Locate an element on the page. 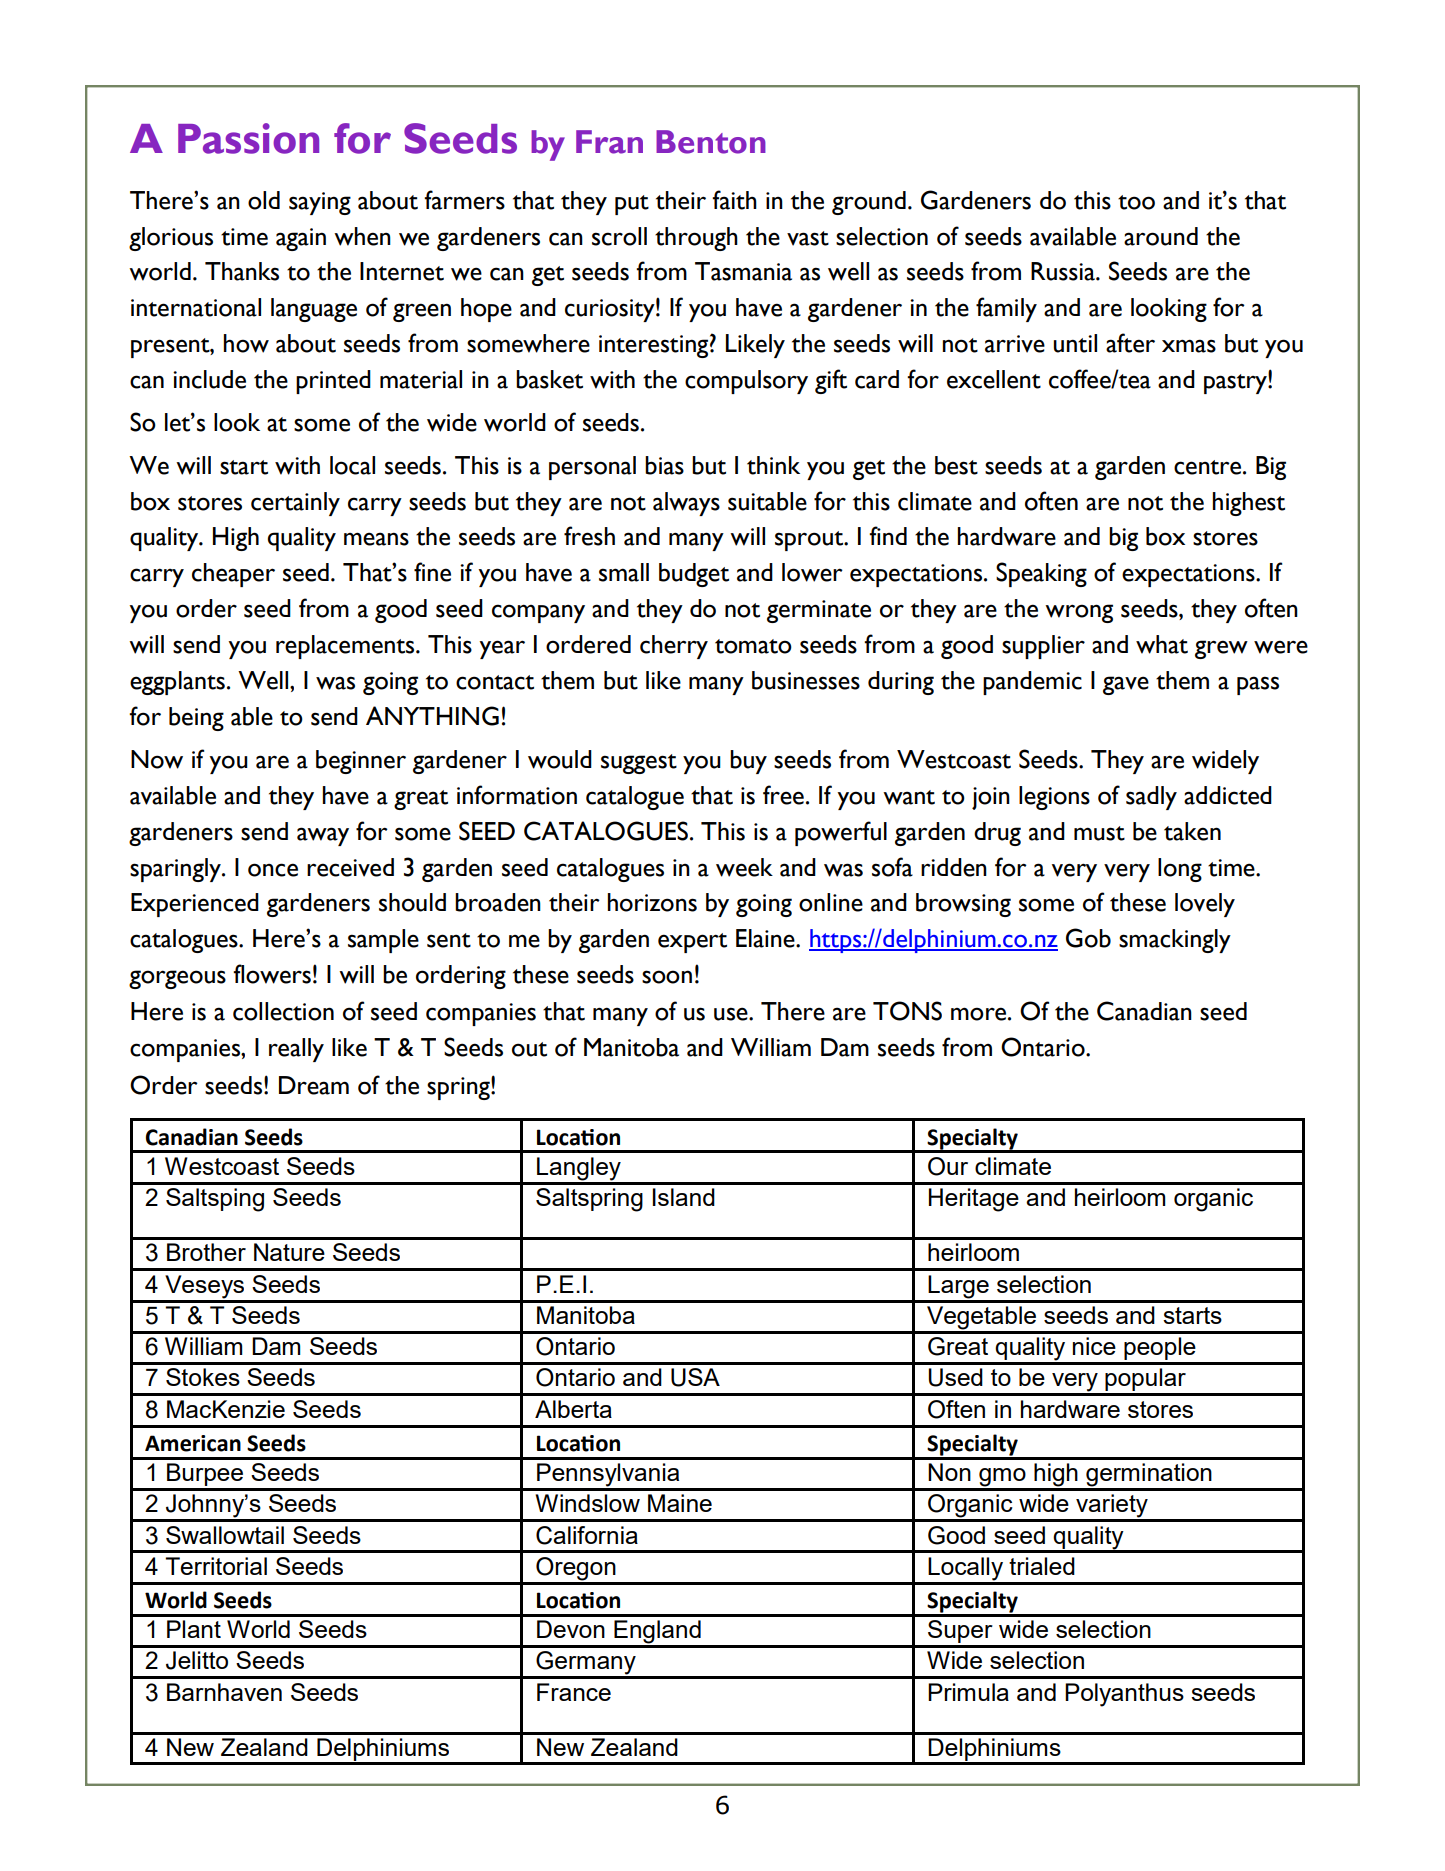 This document has width=1445, height=1871. Territorial is located at coordinates (216, 1566).
